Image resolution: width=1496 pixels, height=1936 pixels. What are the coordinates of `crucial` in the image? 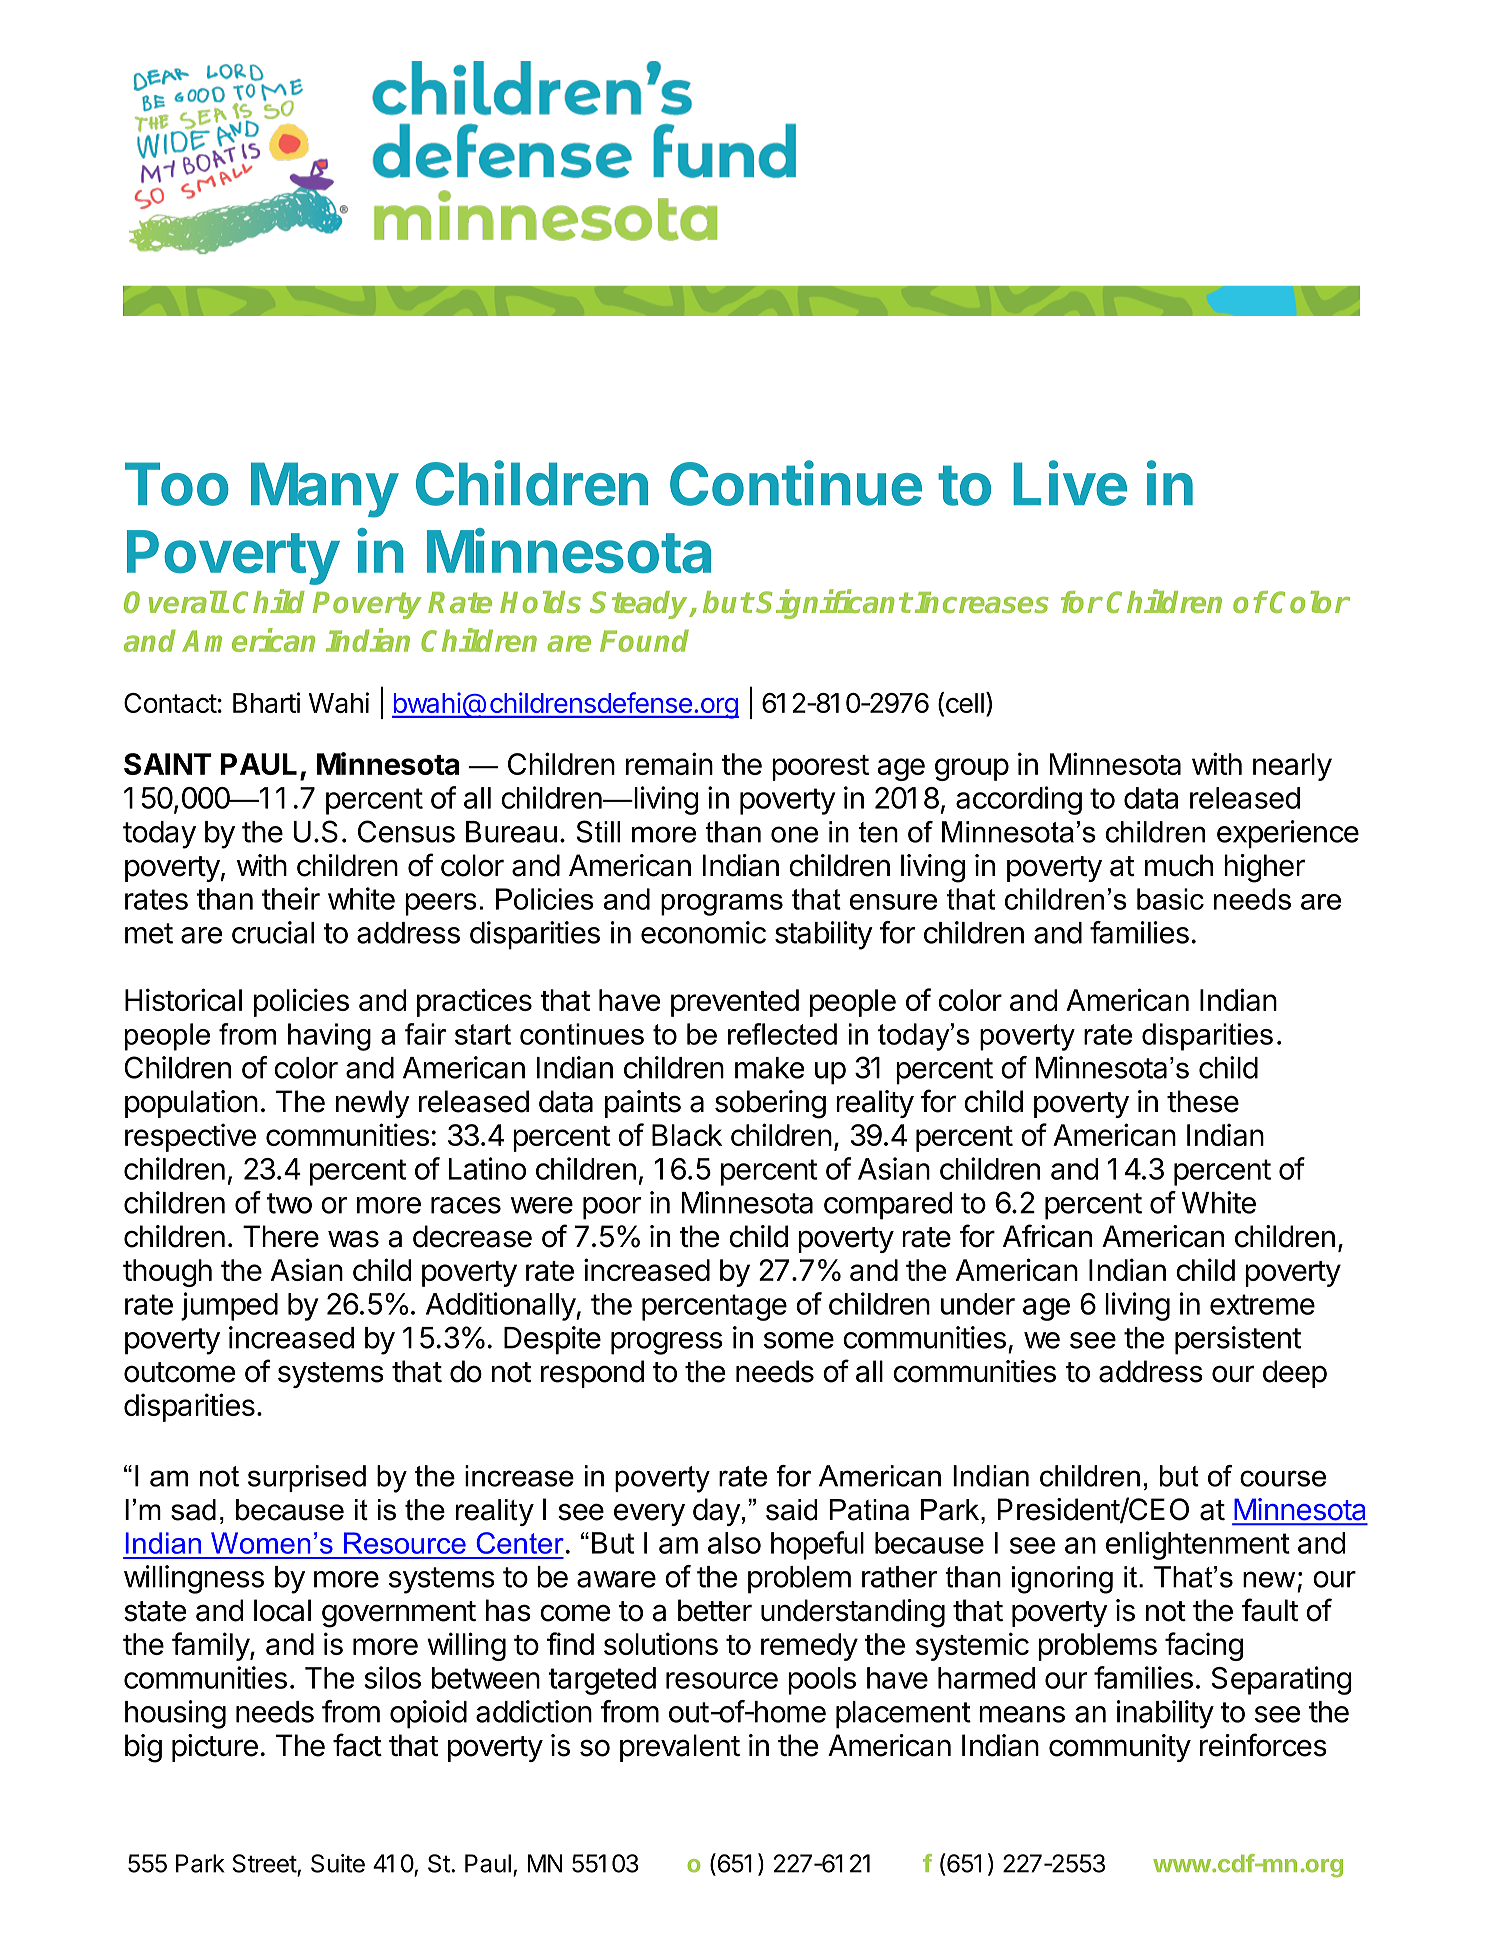 It's located at (273, 932).
